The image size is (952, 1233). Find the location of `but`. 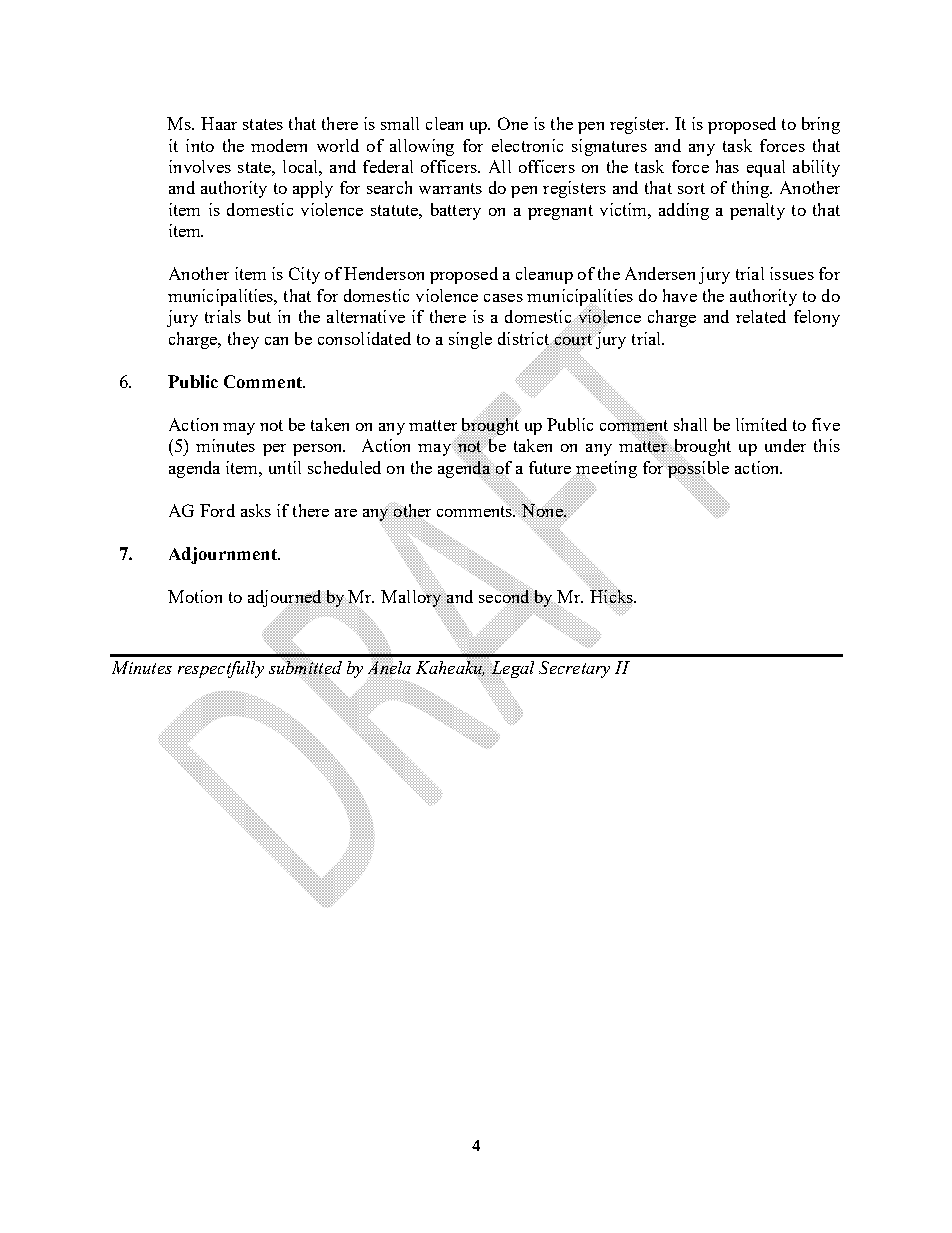

but is located at coordinates (259, 316).
